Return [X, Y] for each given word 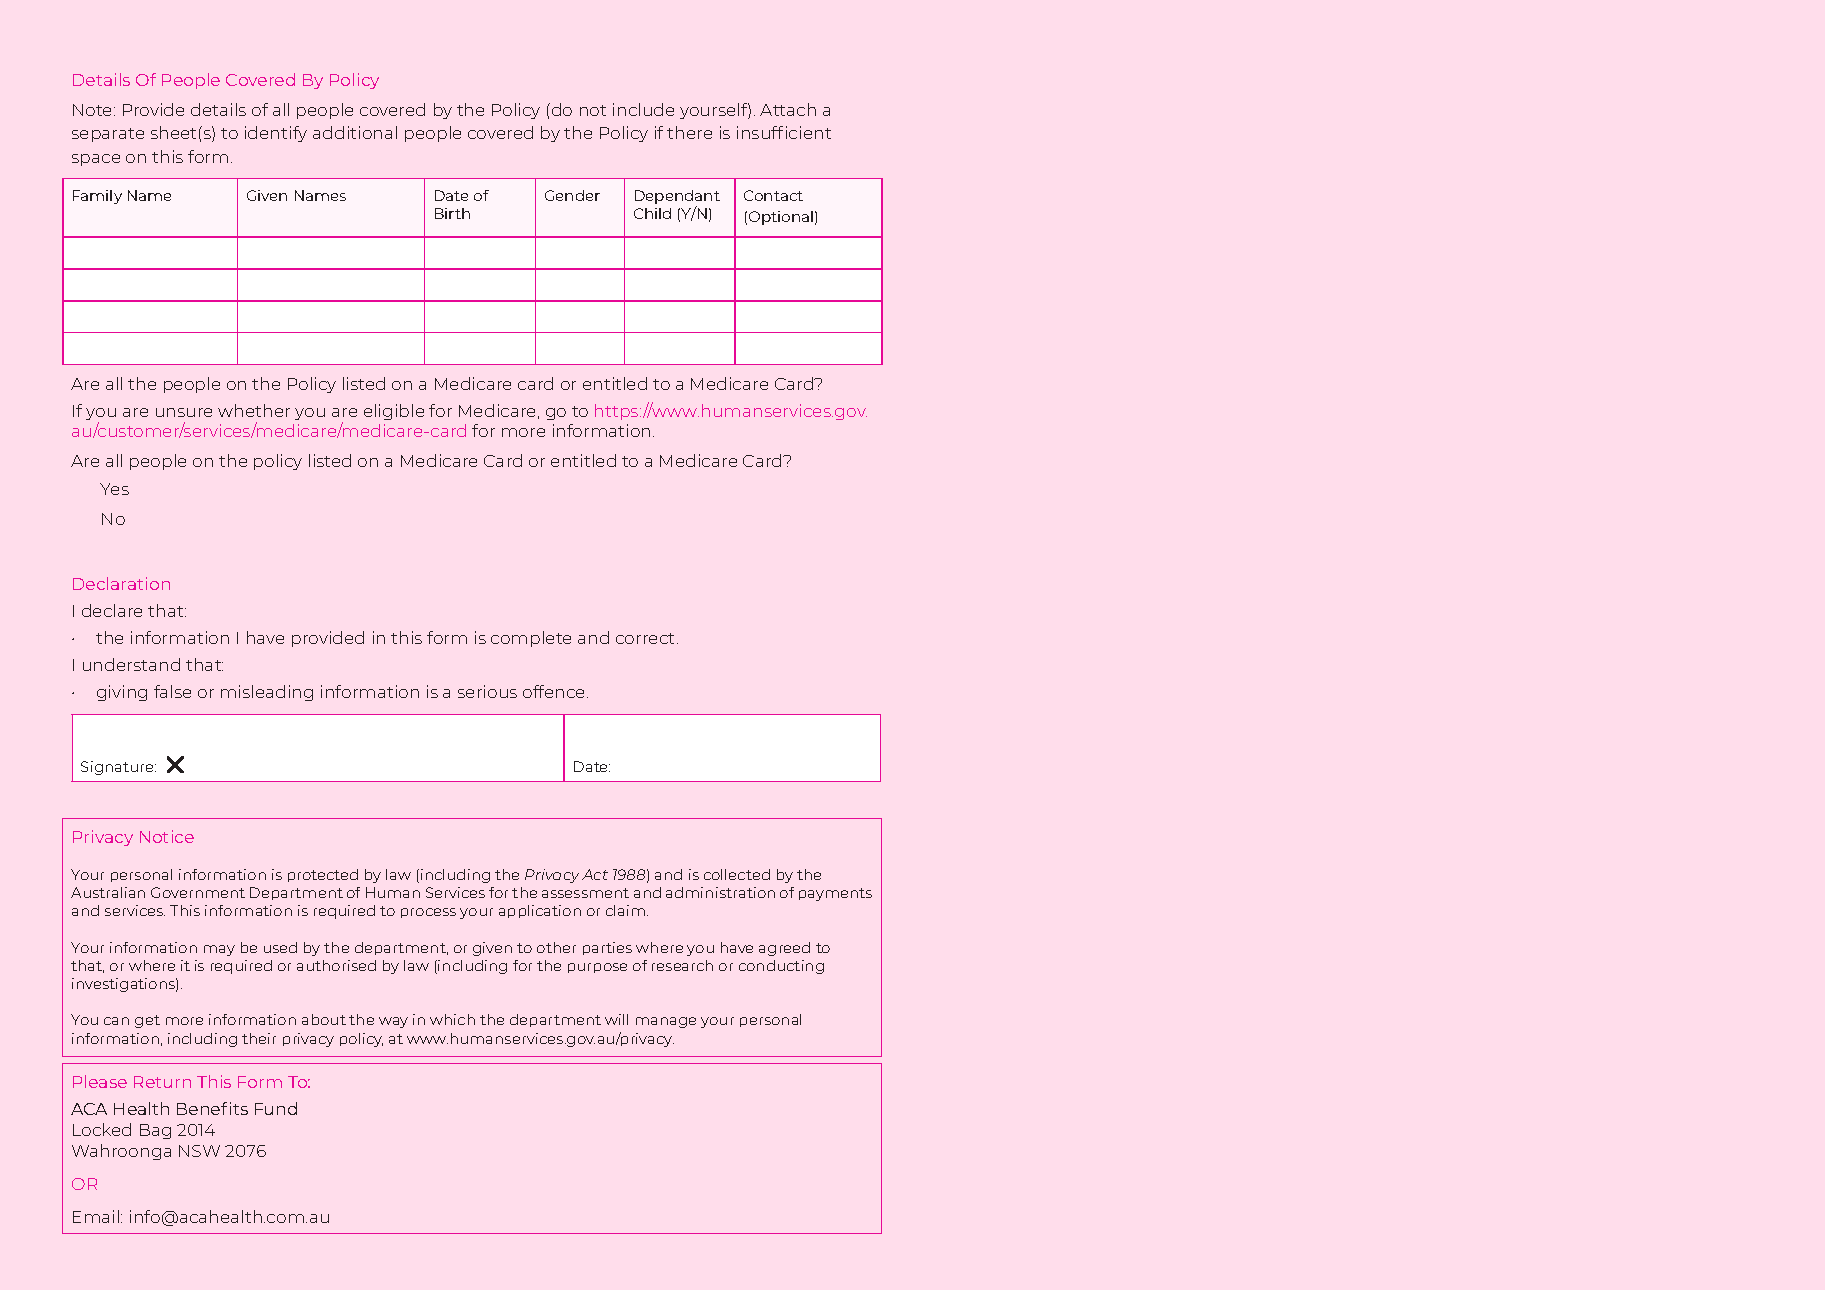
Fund [276, 1108]
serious [487, 691]
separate [108, 135]
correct [647, 638]
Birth [452, 213]
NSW [199, 1151]
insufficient [784, 132]
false [172, 691]
